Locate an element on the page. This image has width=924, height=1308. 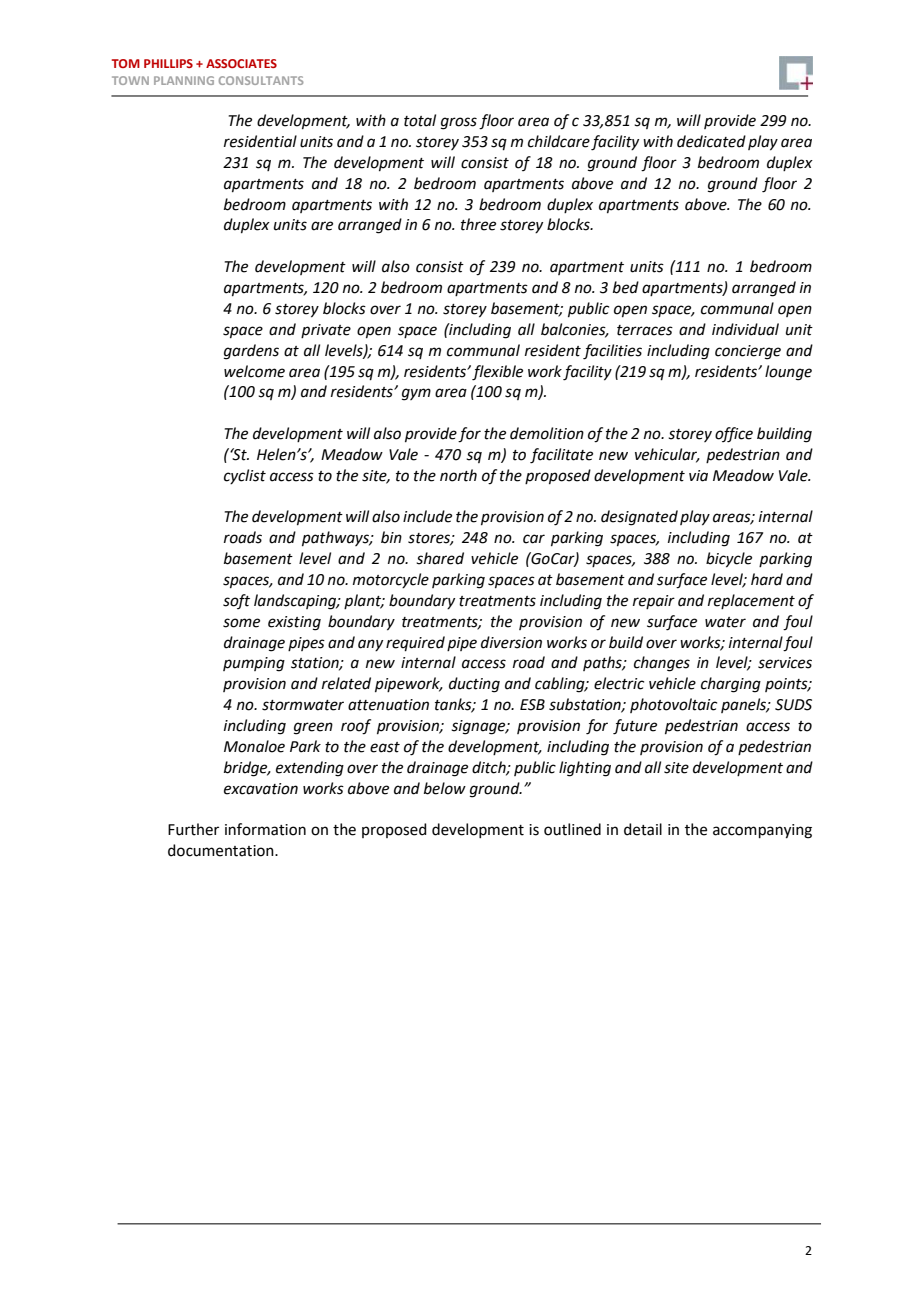
cyclist is located at coordinates (245, 476).
